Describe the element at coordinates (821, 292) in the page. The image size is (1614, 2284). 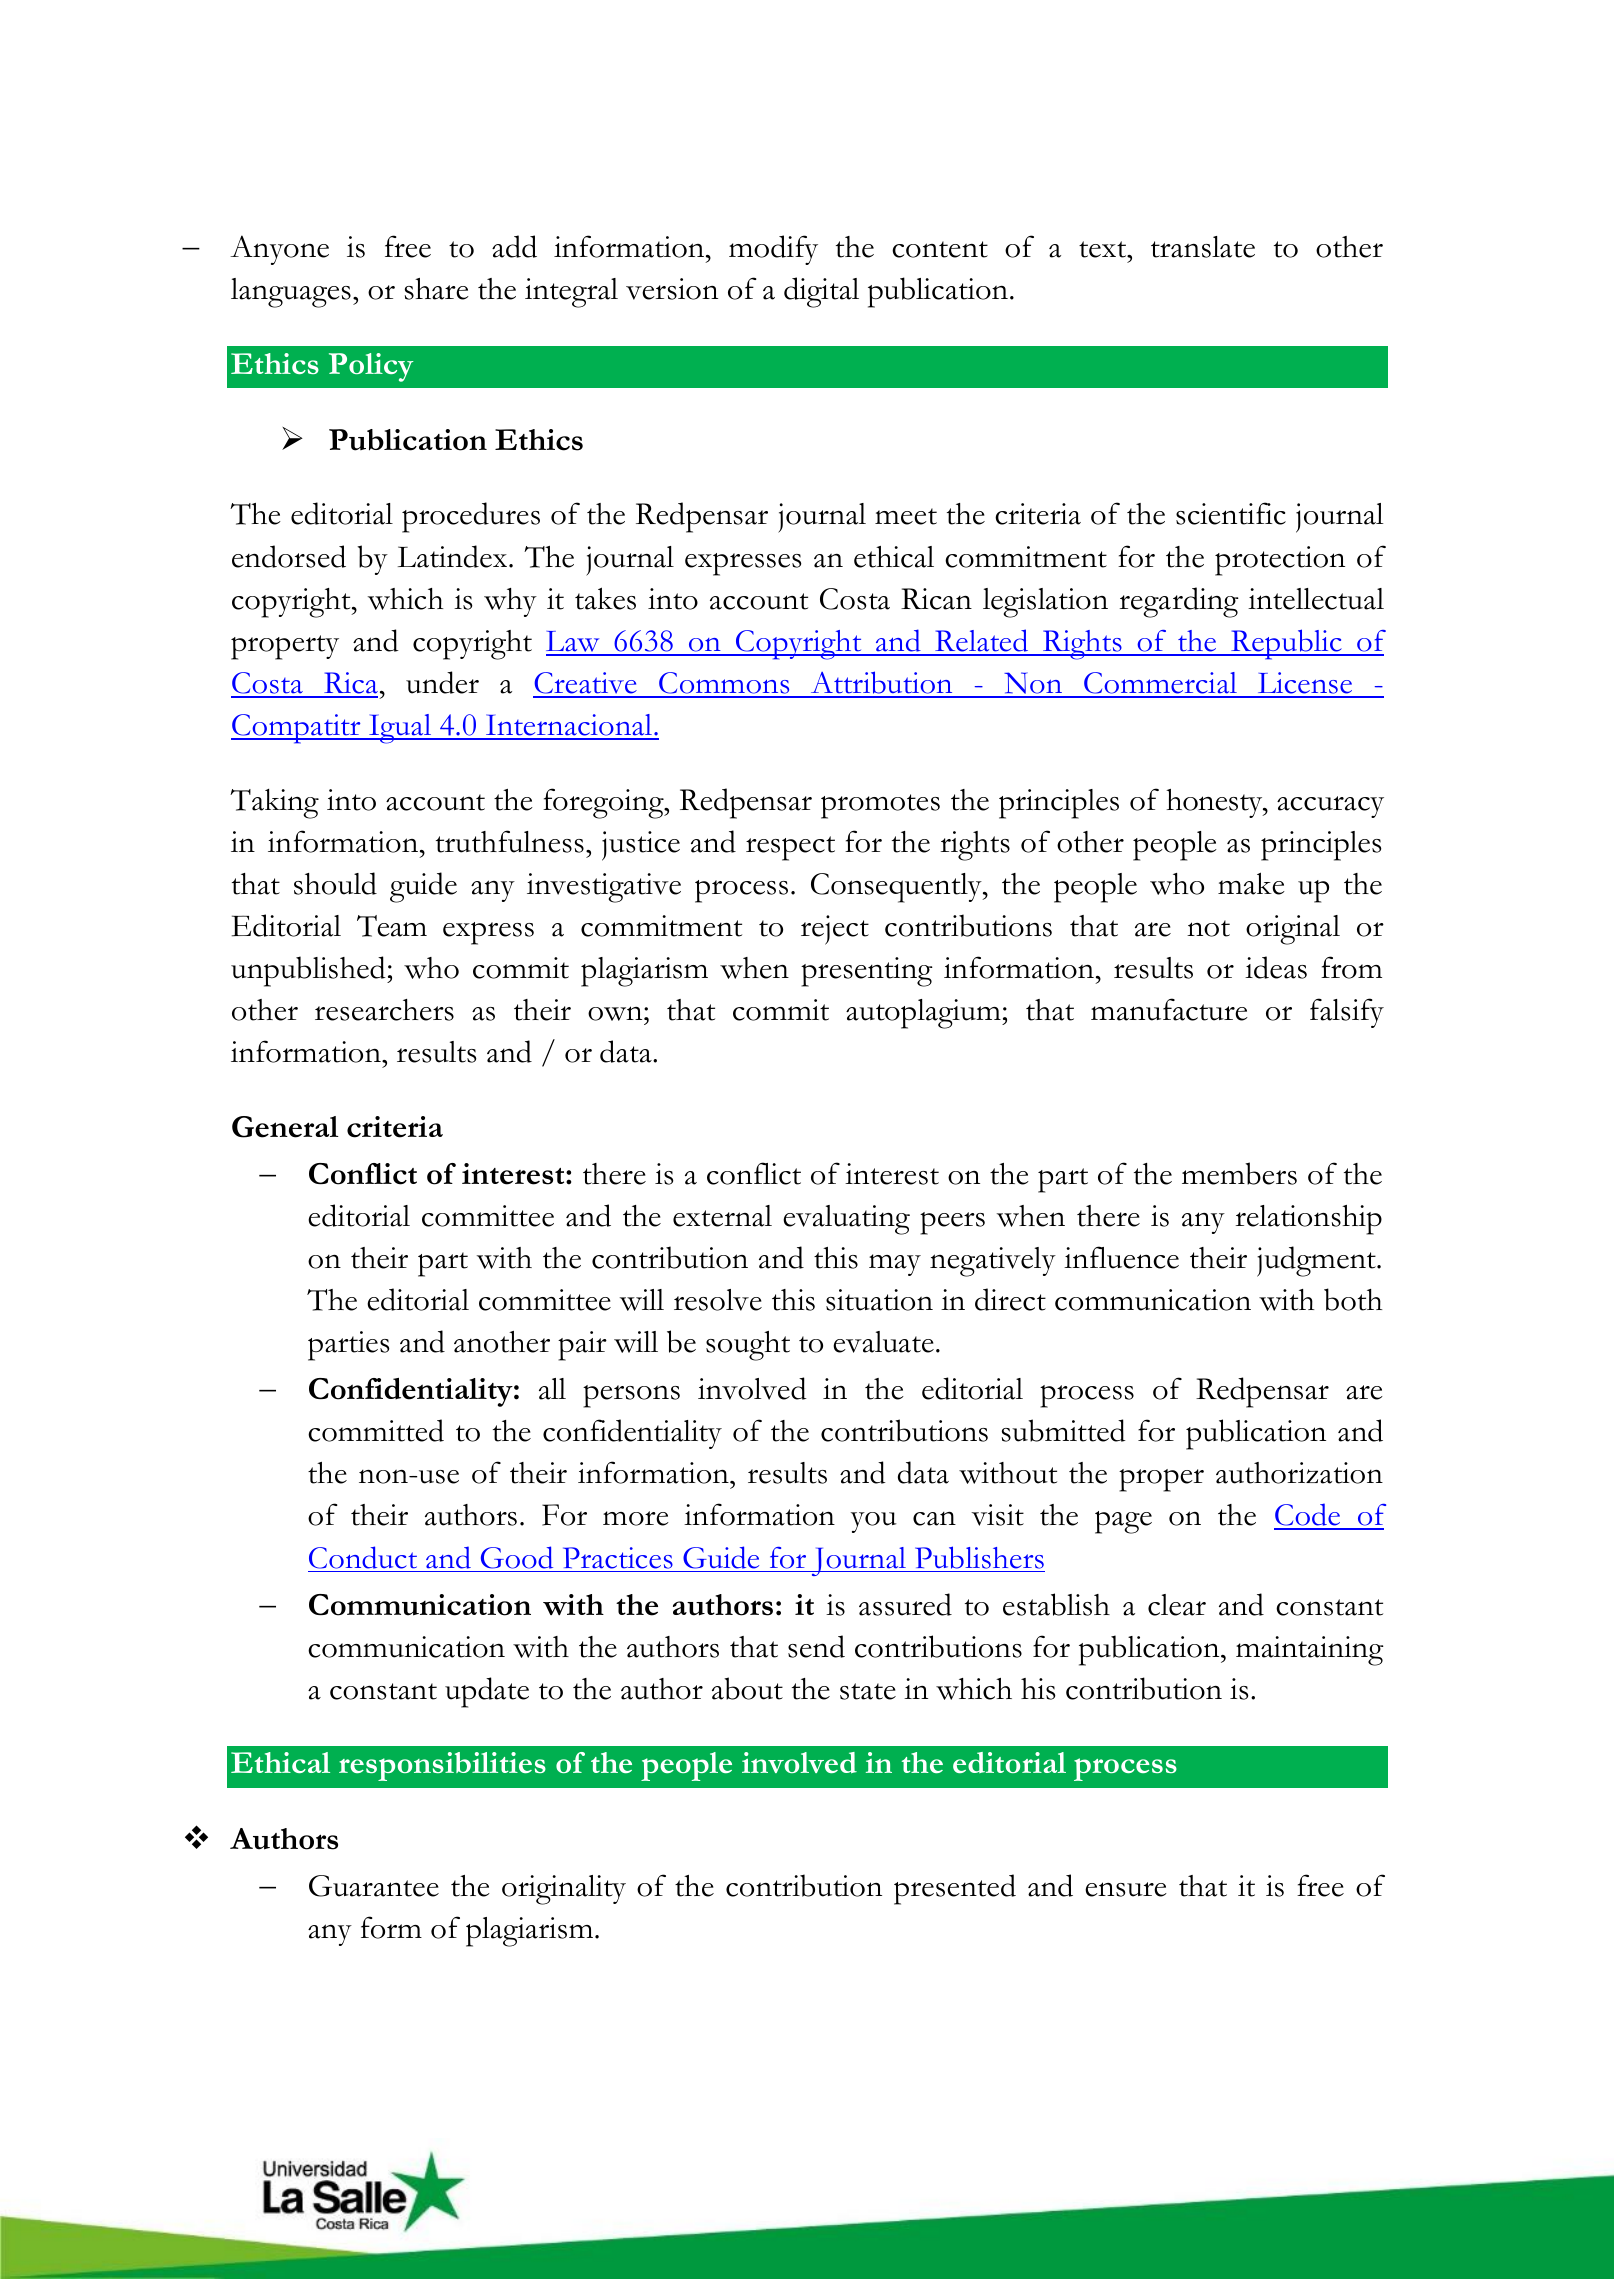
I see `digital` at that location.
